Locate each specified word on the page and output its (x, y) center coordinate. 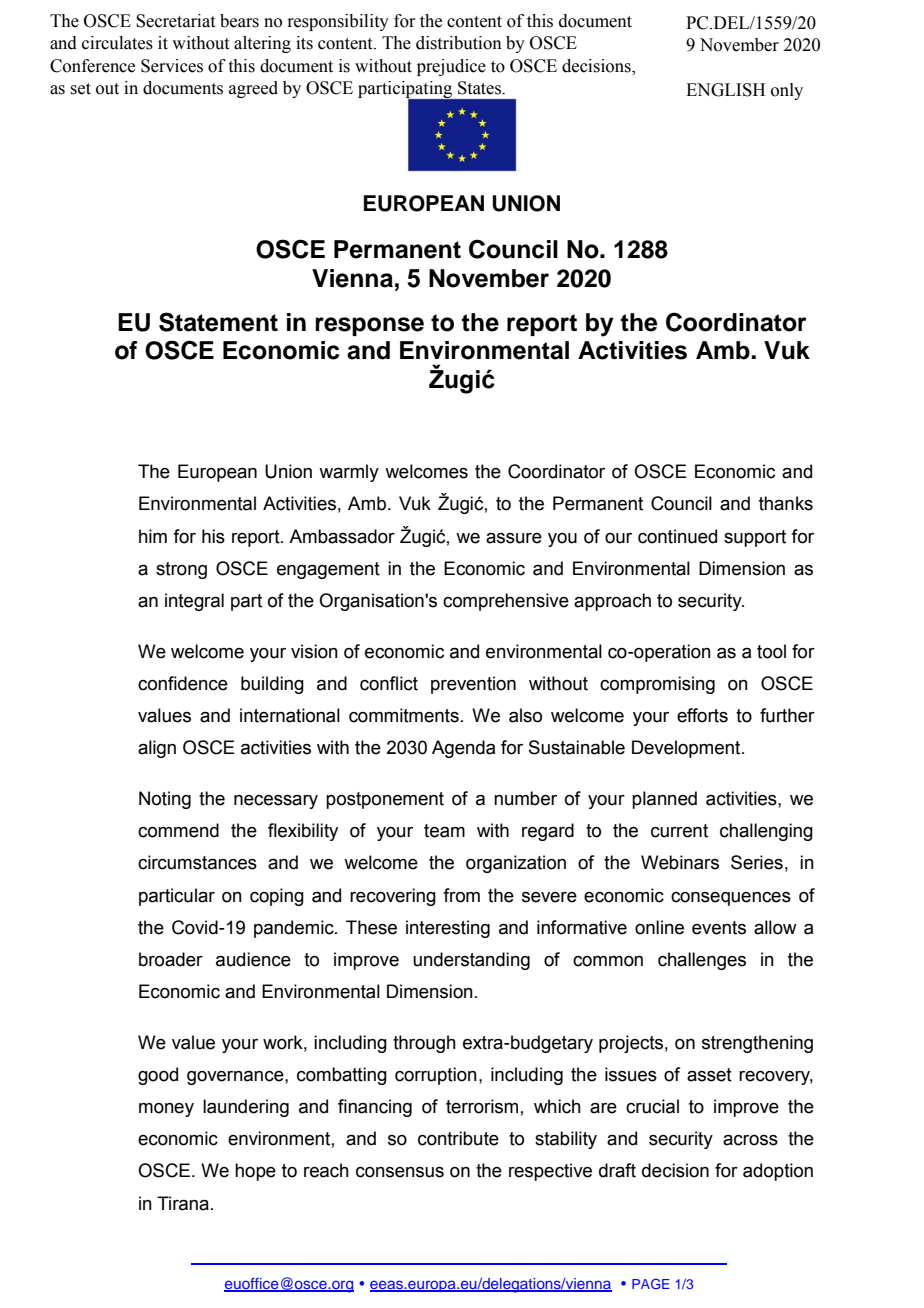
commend (178, 830)
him (153, 536)
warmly (349, 473)
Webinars (680, 862)
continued (677, 536)
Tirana (183, 1203)
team (444, 831)
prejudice (451, 67)
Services (172, 66)
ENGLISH (725, 90)
